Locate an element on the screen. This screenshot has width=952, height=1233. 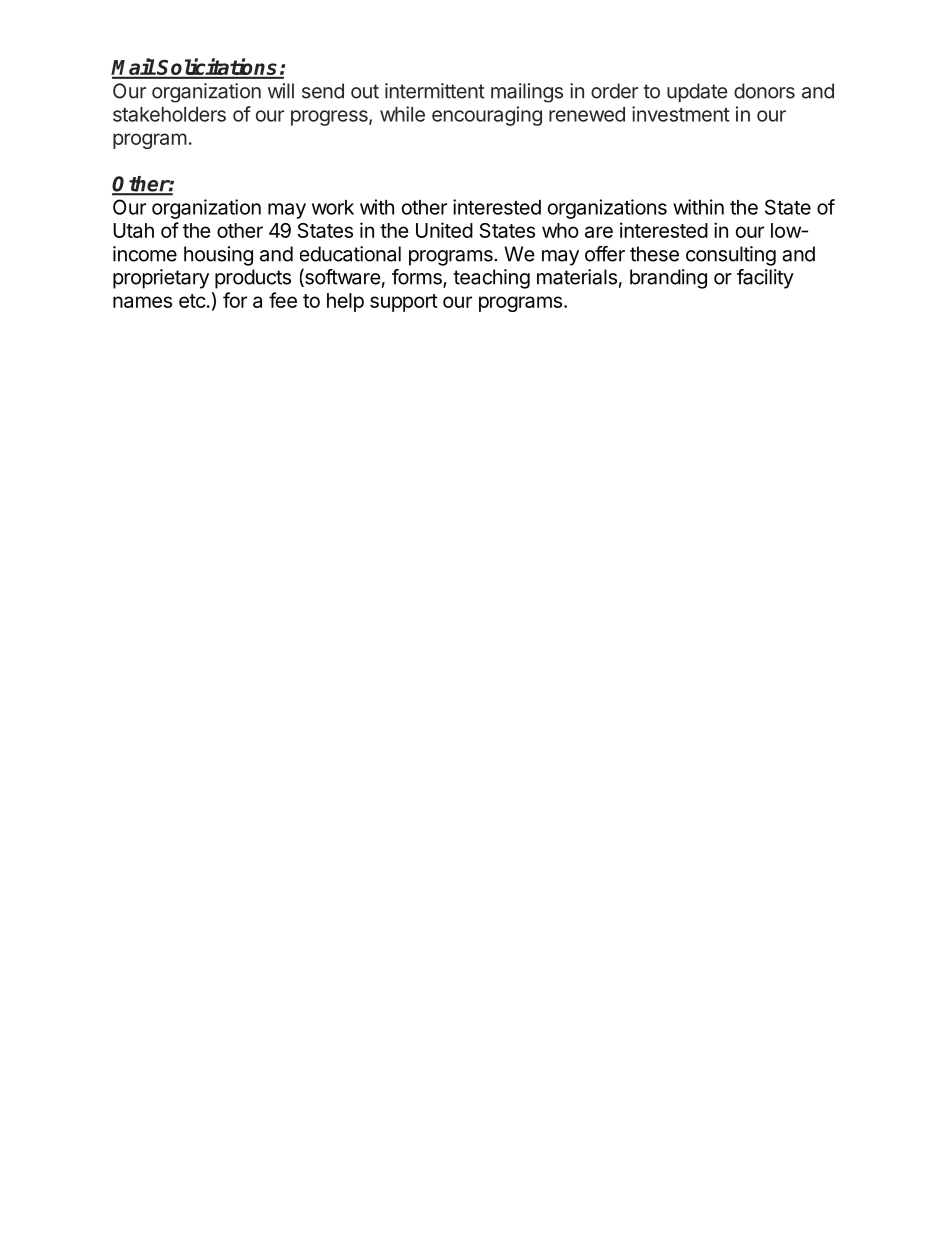
who is located at coordinates (560, 230).
